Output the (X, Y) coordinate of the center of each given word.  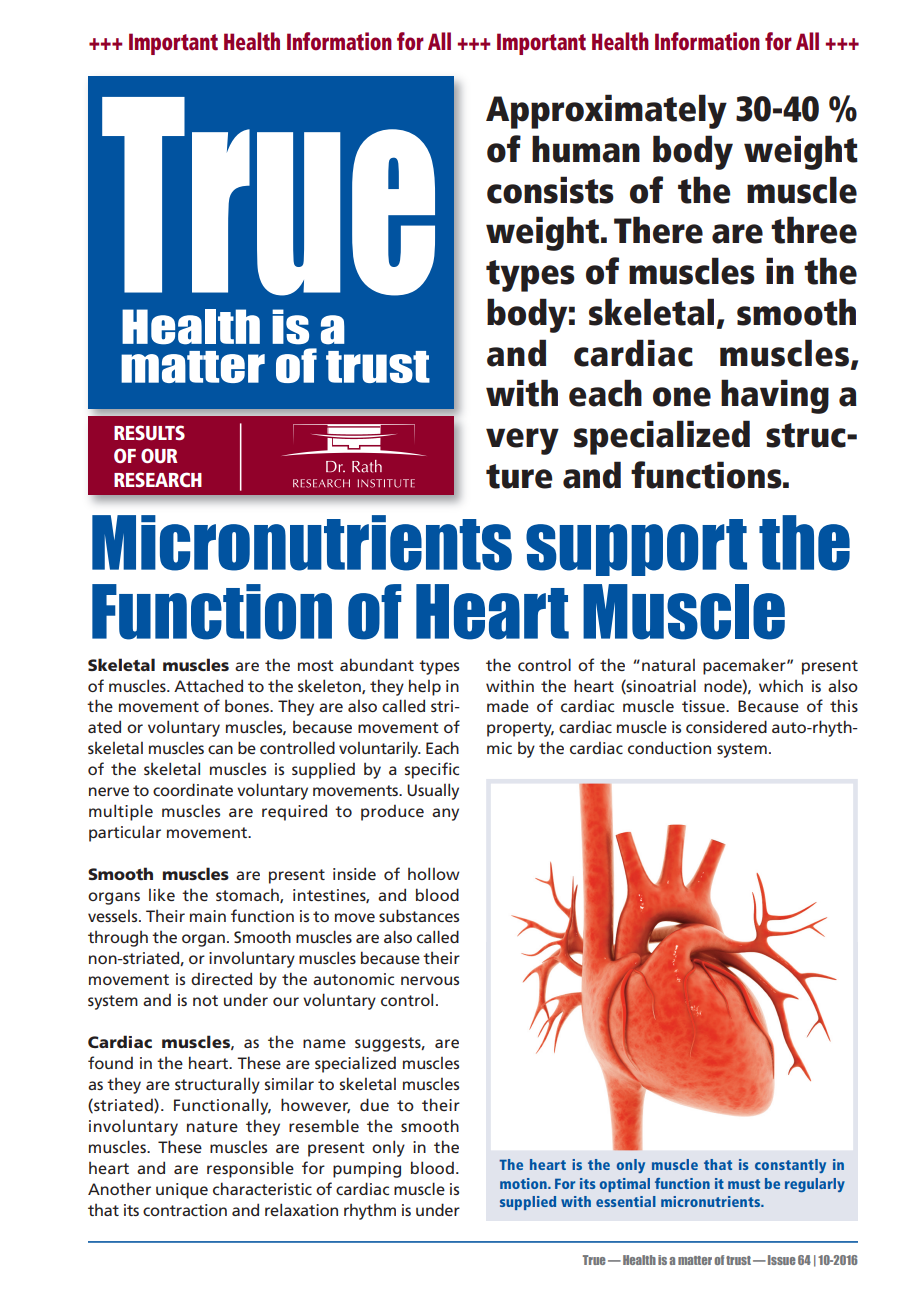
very (522, 441)
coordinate (193, 789)
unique (182, 1191)
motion (524, 1183)
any (445, 814)
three (814, 230)
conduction (669, 747)
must (744, 1184)
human (586, 149)
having (775, 396)
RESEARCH (158, 479)
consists (550, 190)
